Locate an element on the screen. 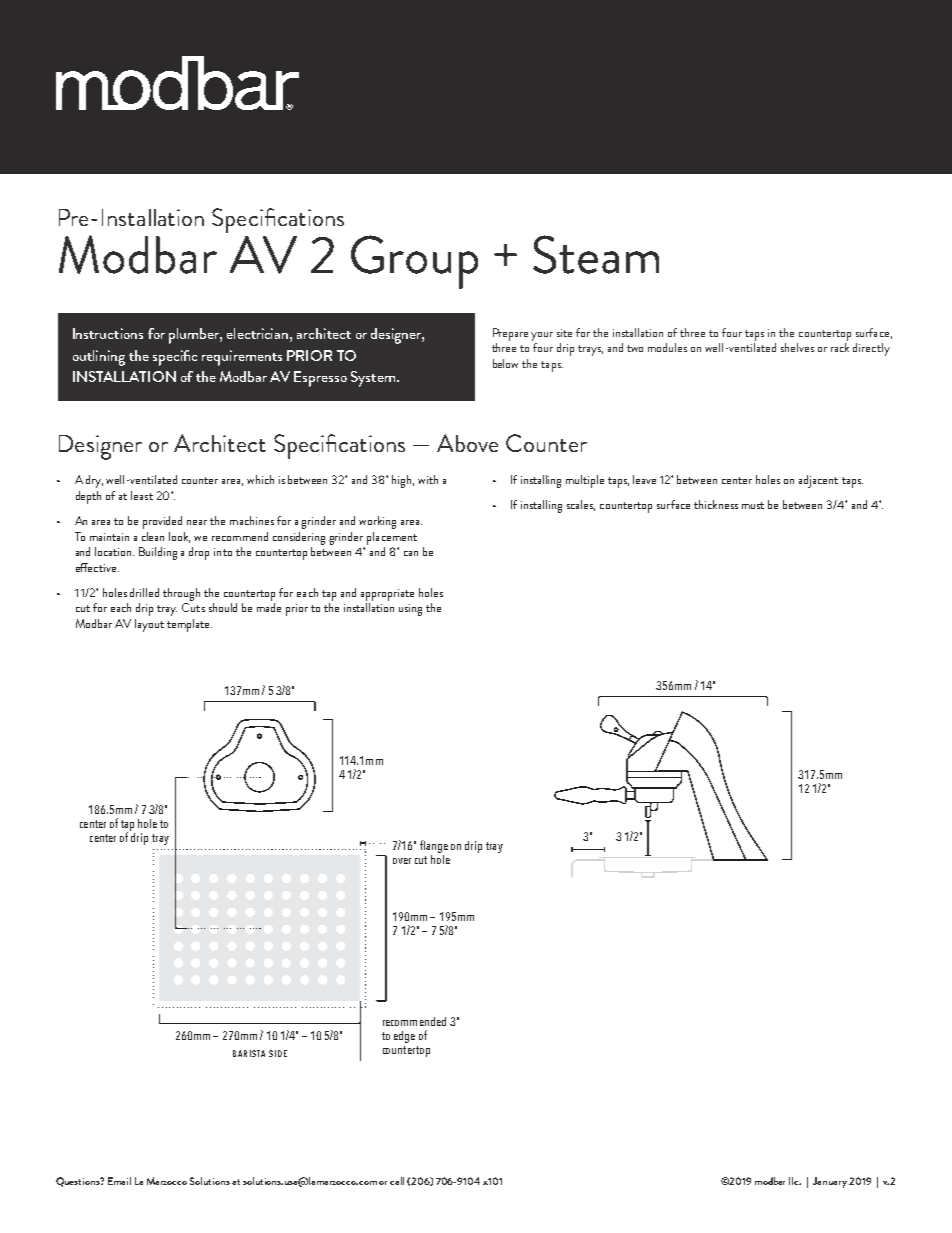 The width and height of the screenshot is (952, 1233). thickness is located at coordinates (716, 504).
